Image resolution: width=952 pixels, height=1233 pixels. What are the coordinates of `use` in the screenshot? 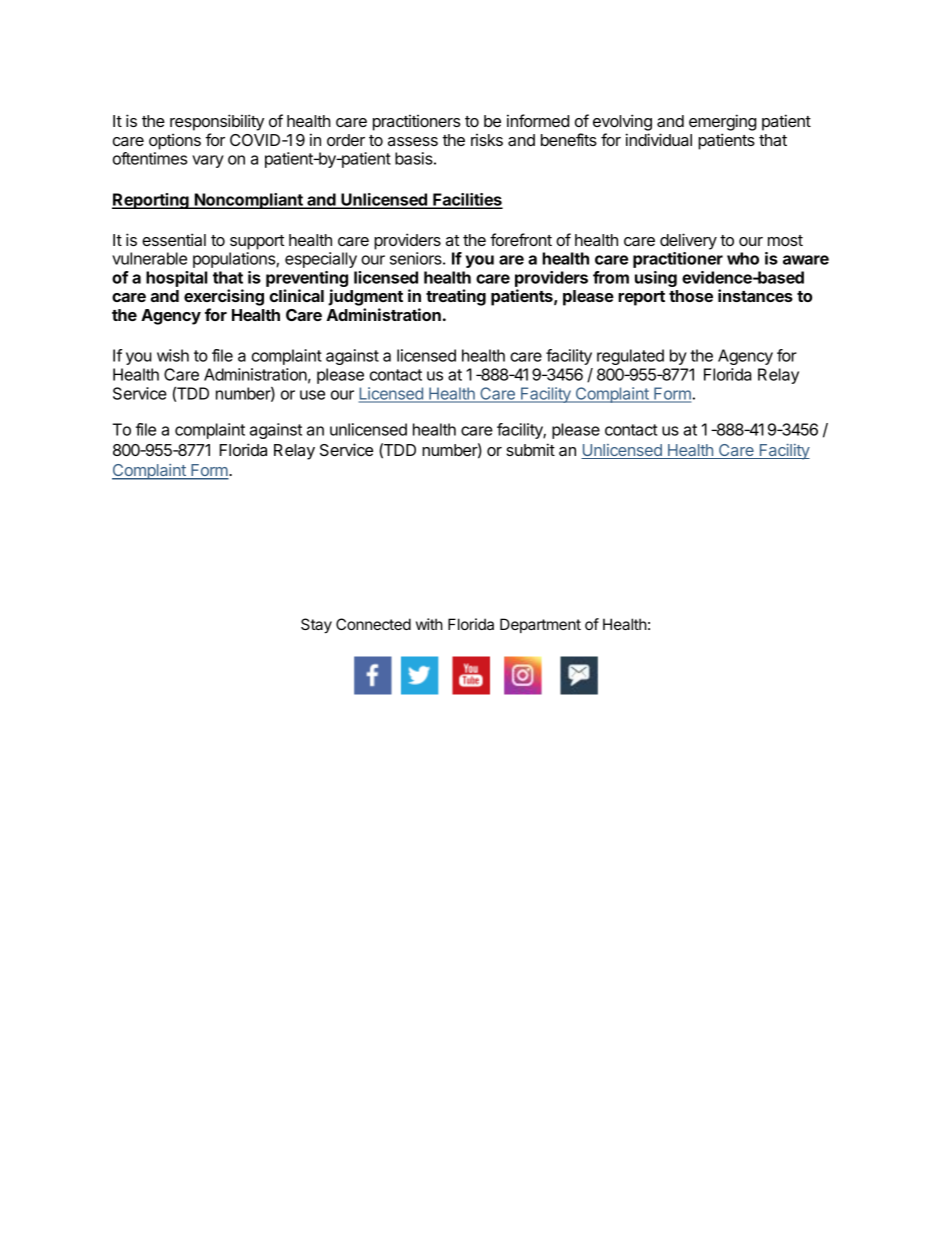 It's located at (312, 395).
